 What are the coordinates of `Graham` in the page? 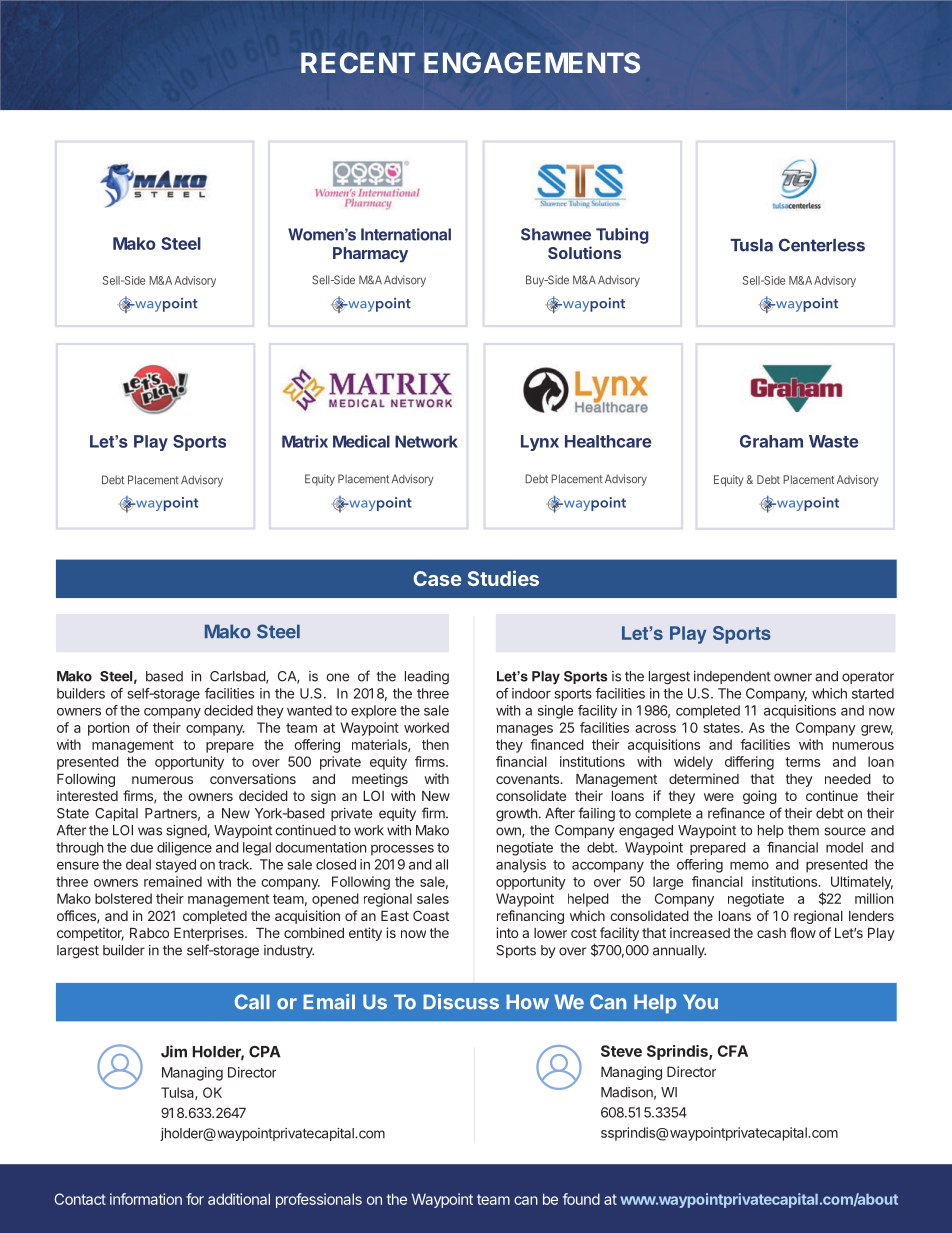 It's located at (771, 441).
